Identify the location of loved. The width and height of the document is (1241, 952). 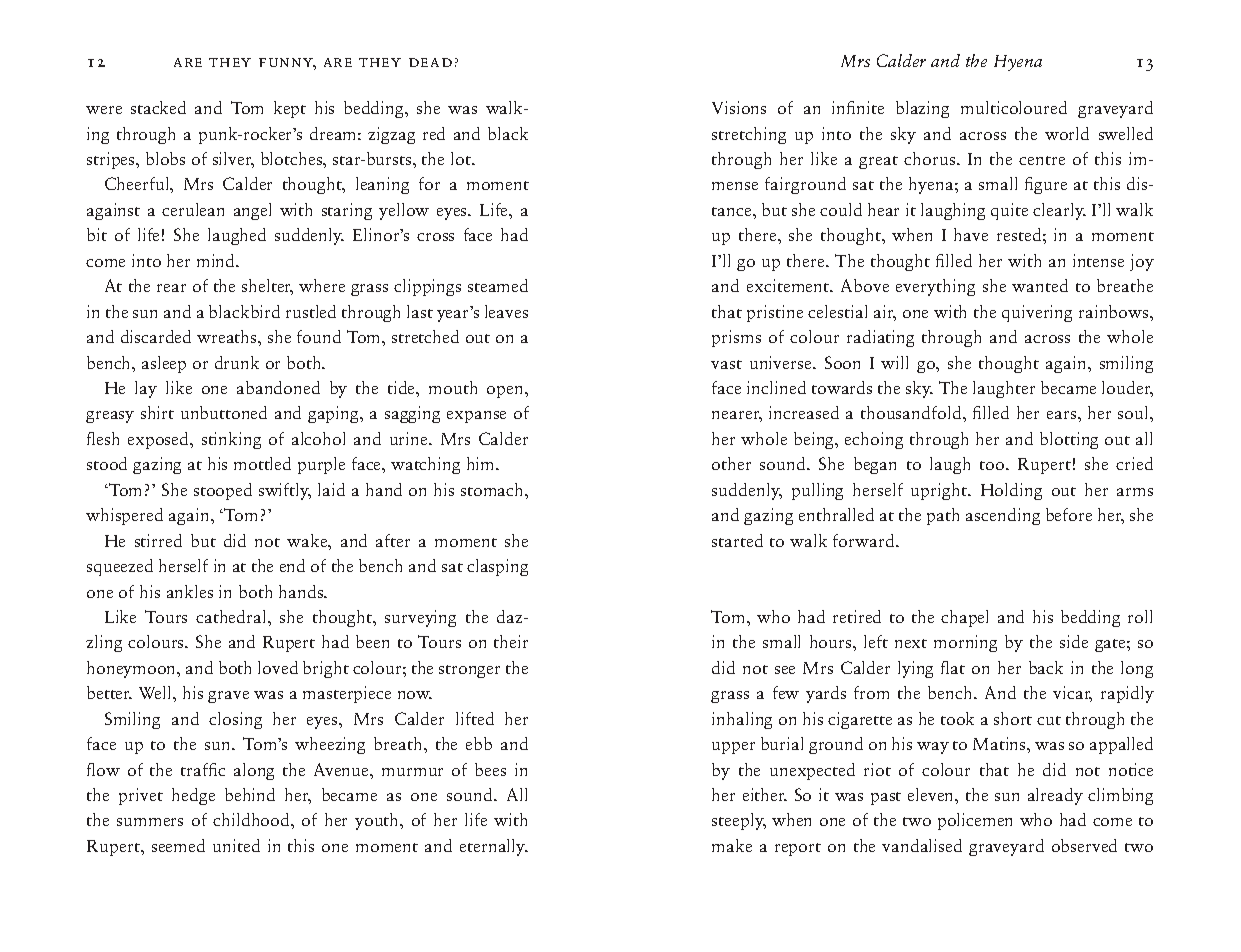
(278, 667).
